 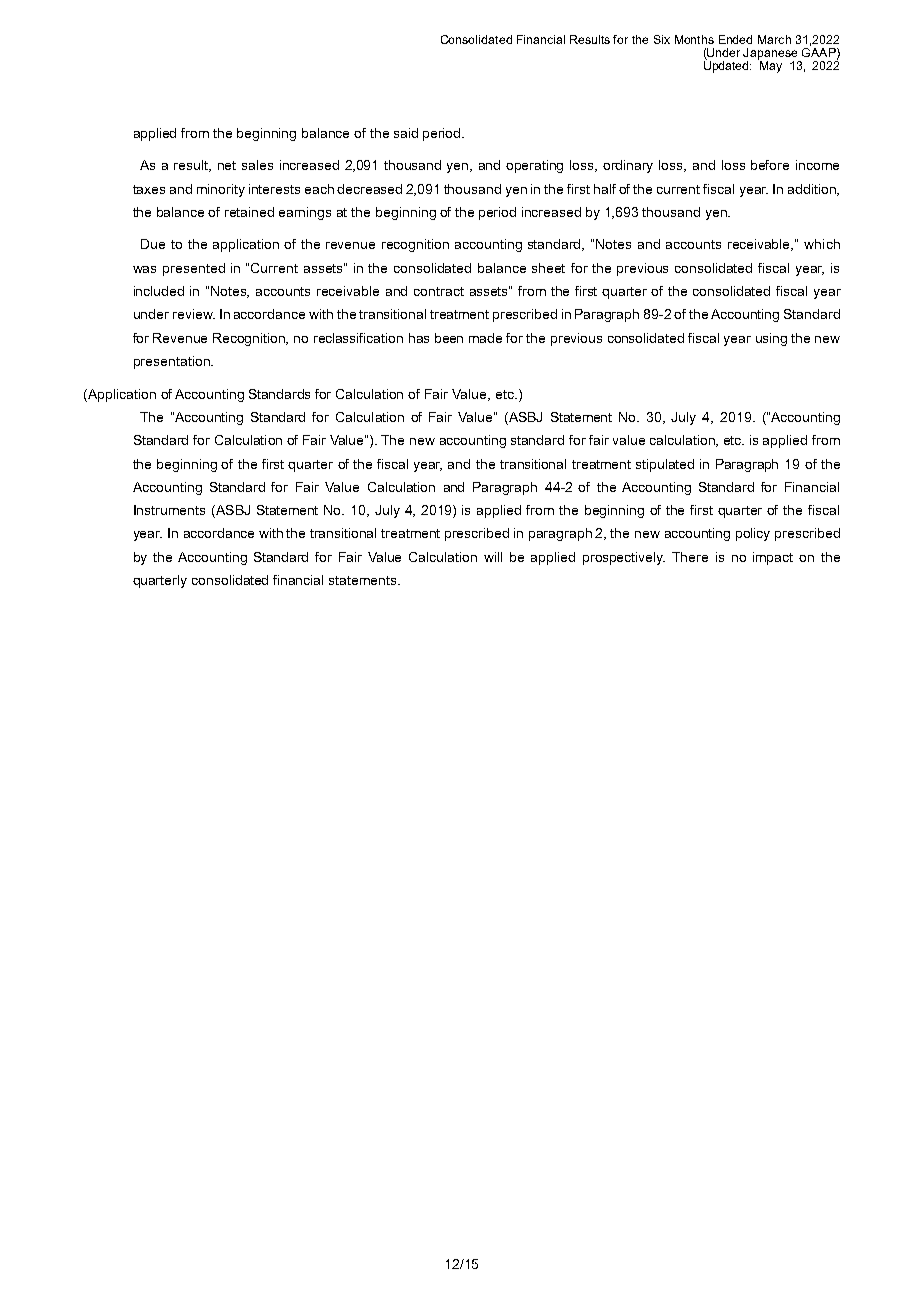 I want to click on Instruments, so click(x=169, y=510).
